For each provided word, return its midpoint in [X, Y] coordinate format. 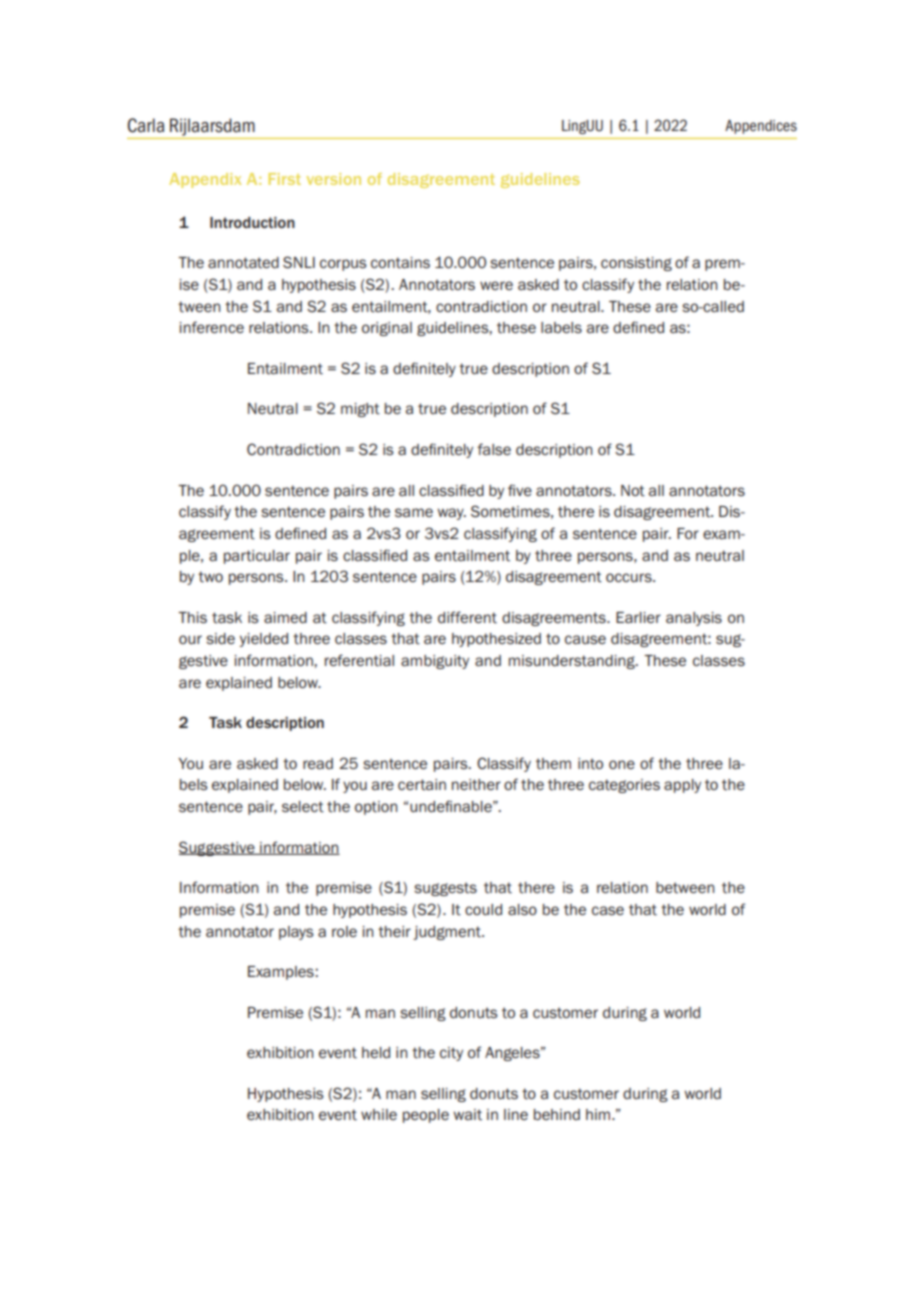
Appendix [205, 180]
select [303, 807]
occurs [630, 577]
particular [257, 557]
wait [467, 1114]
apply [682, 786]
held [376, 1052]
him [599, 1114]
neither [476, 785]
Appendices [761, 127]
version [333, 179]
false [494, 449]
